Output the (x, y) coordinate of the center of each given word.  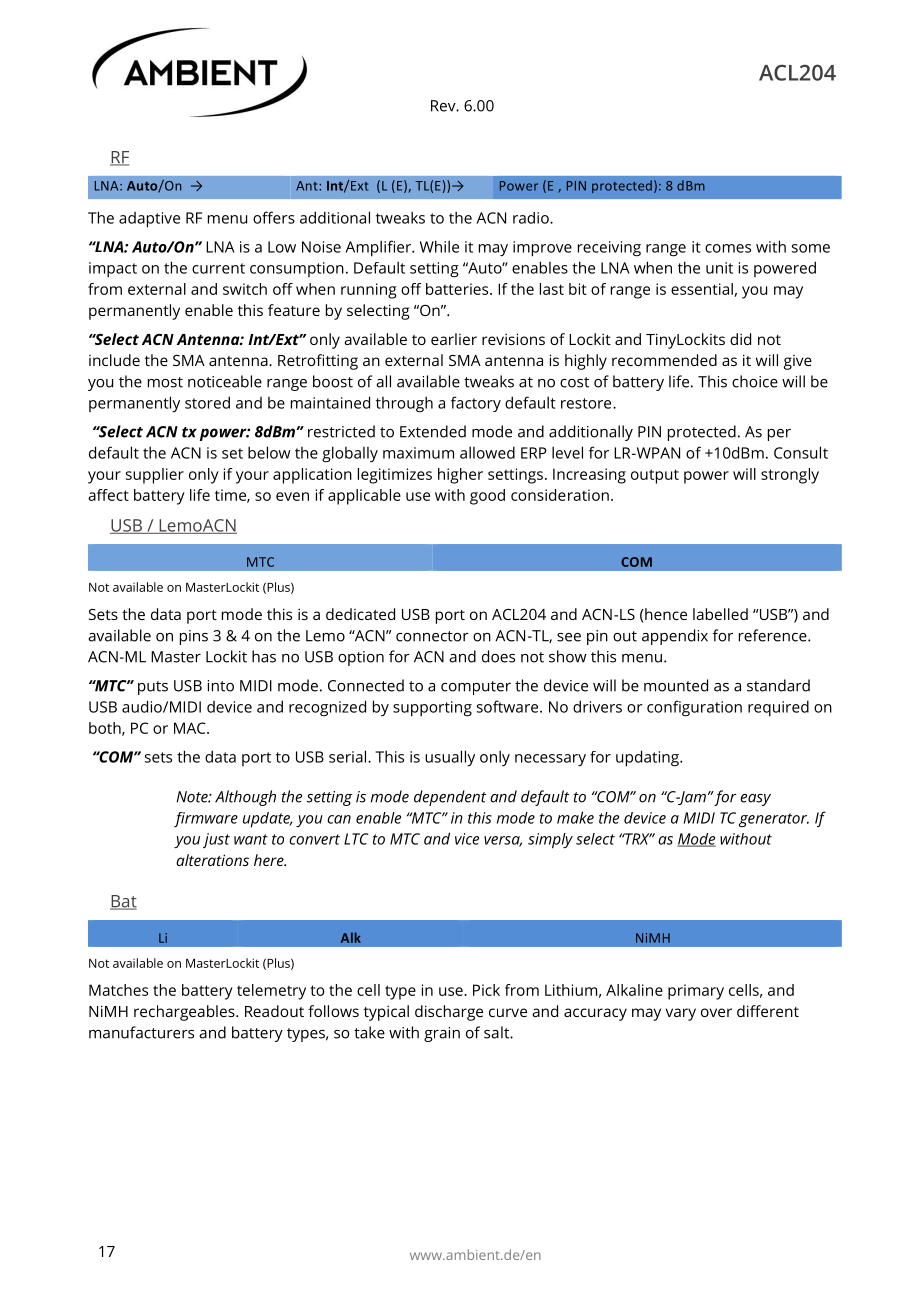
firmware (206, 819)
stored (207, 402)
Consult (801, 452)
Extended (433, 431)
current (218, 268)
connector (432, 636)
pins (194, 637)
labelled (720, 614)
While (439, 246)
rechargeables (185, 1013)
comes (728, 248)
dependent (450, 798)
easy (755, 800)
